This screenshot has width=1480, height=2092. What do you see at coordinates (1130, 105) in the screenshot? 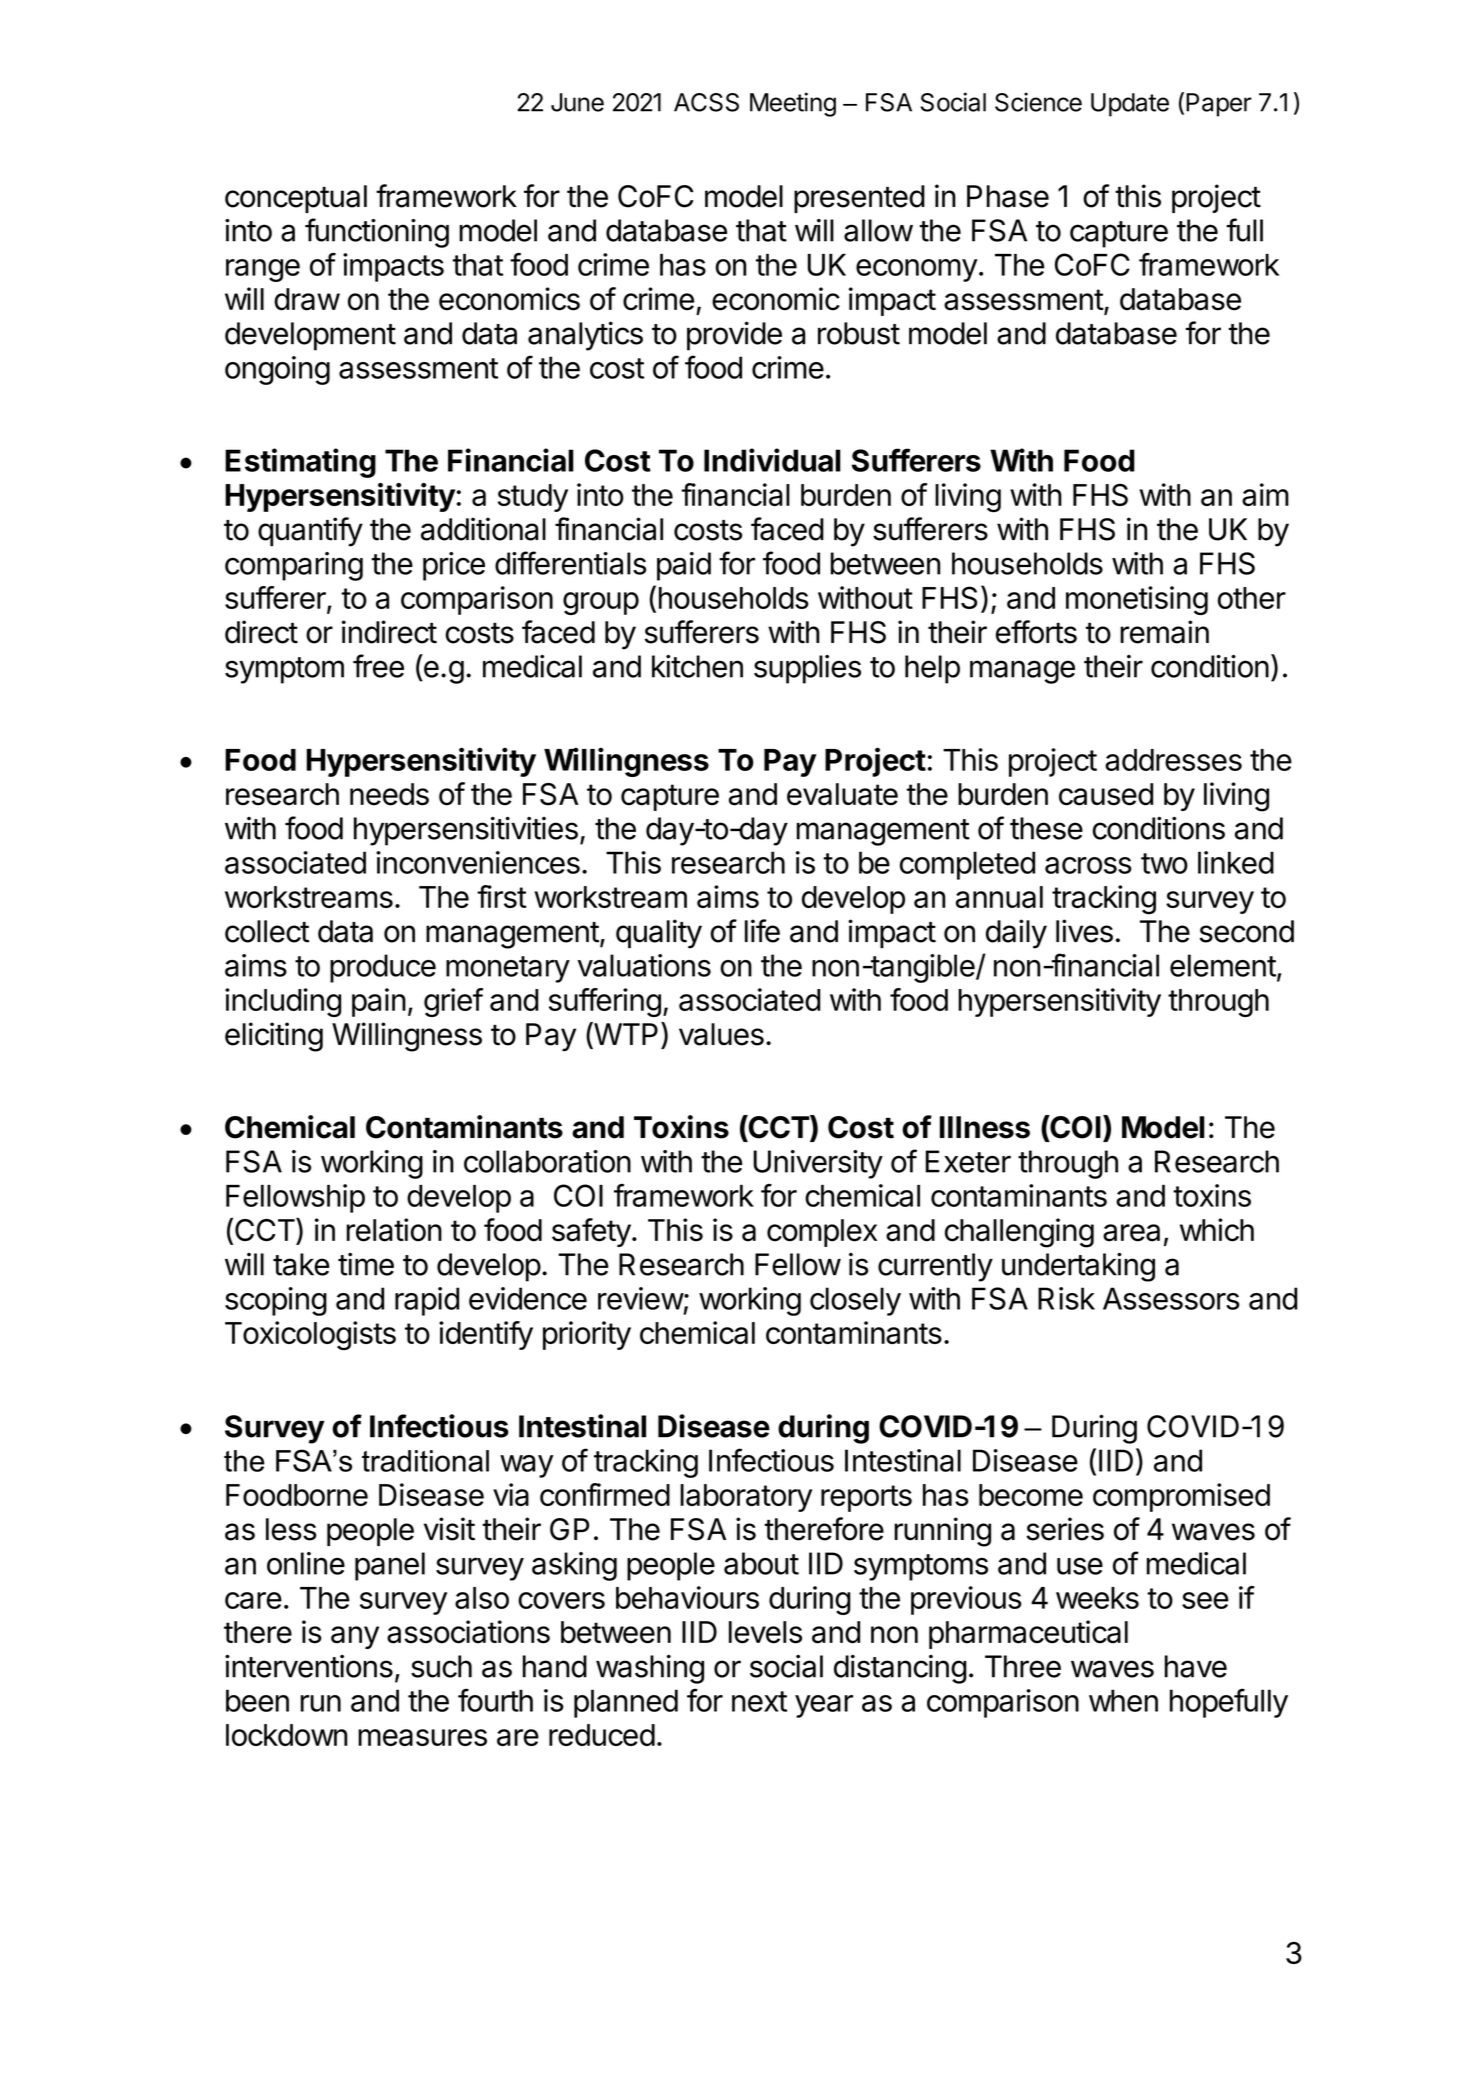
I see `Update` at bounding box center [1130, 105].
